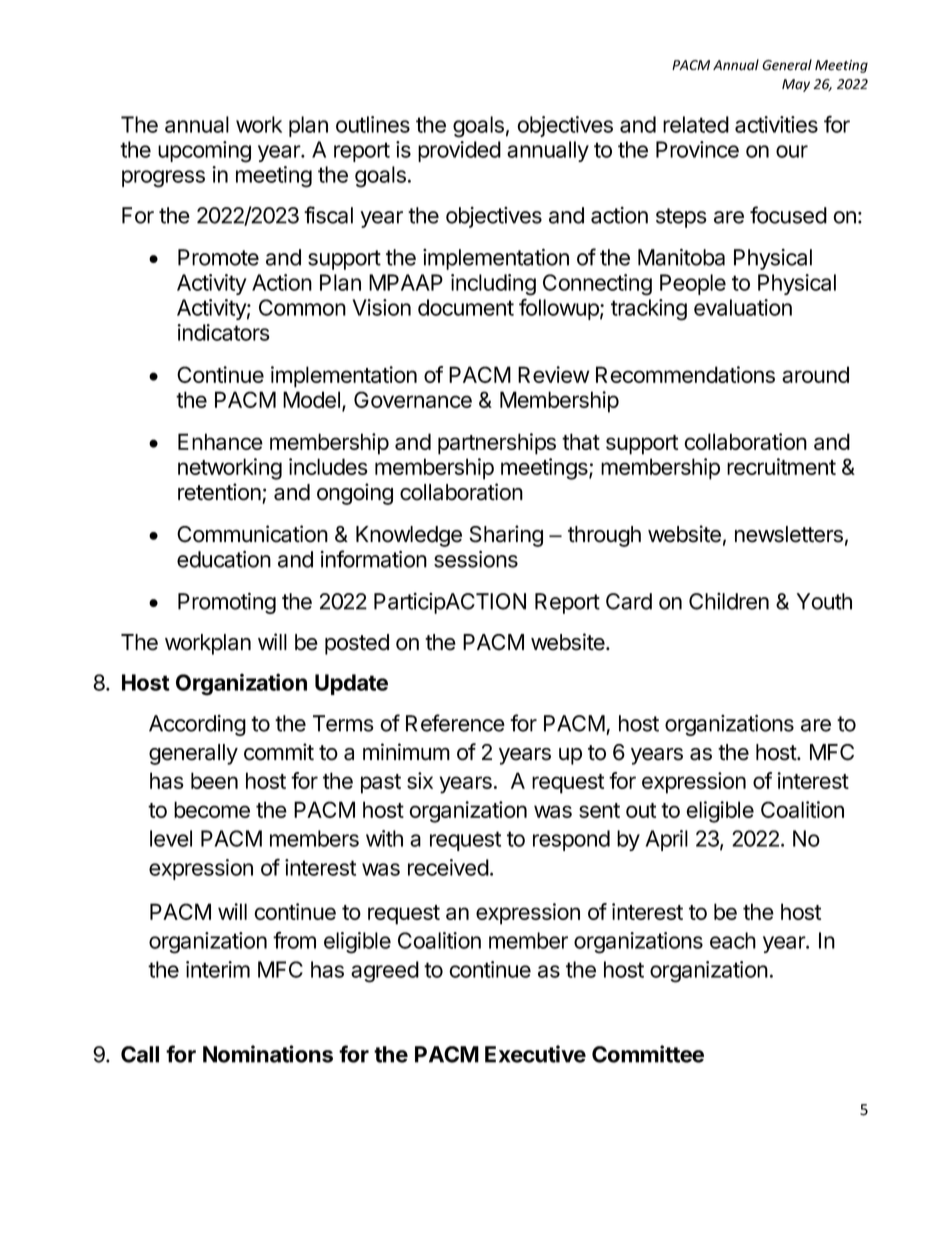 This image has height=1233, width=952. What do you see at coordinates (268, 1054) in the image?
I see `Nominations` at bounding box center [268, 1054].
